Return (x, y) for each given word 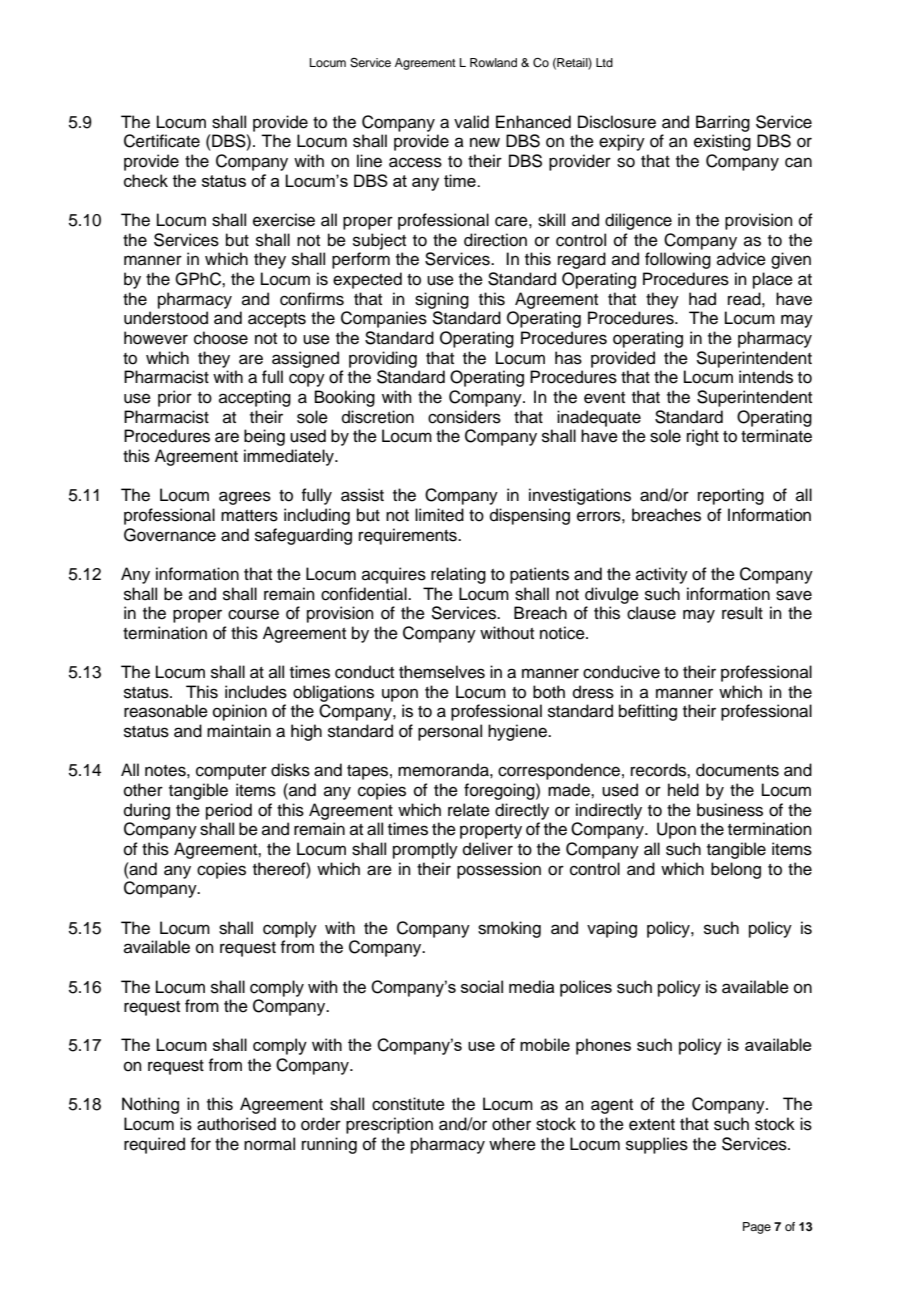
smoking (509, 929)
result (742, 613)
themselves (442, 672)
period (229, 811)
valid (471, 122)
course (253, 614)
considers (464, 417)
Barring (723, 123)
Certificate (162, 141)
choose (221, 338)
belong (736, 870)
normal (269, 1144)
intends (766, 377)
